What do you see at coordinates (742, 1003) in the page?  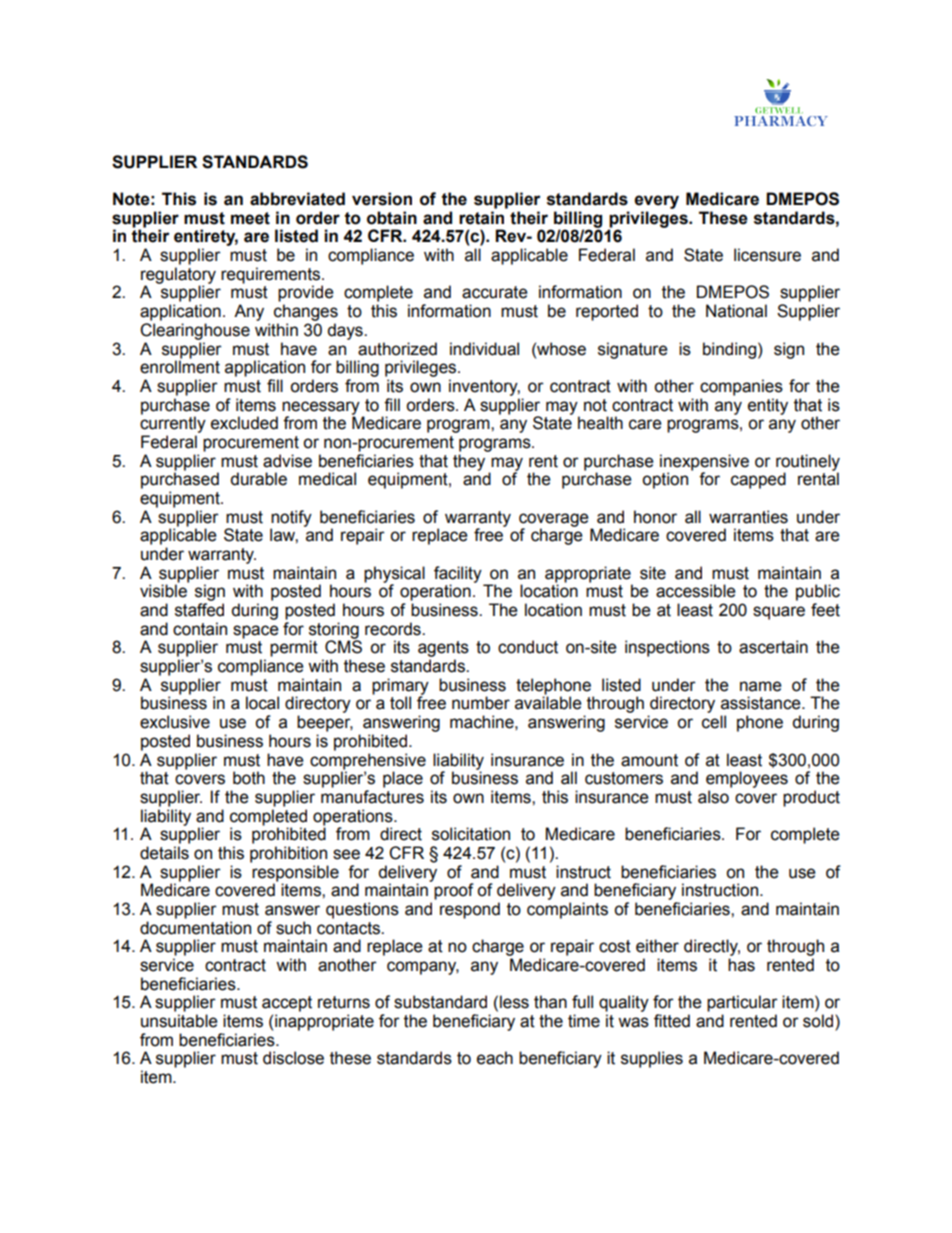 I see `particular` at bounding box center [742, 1003].
